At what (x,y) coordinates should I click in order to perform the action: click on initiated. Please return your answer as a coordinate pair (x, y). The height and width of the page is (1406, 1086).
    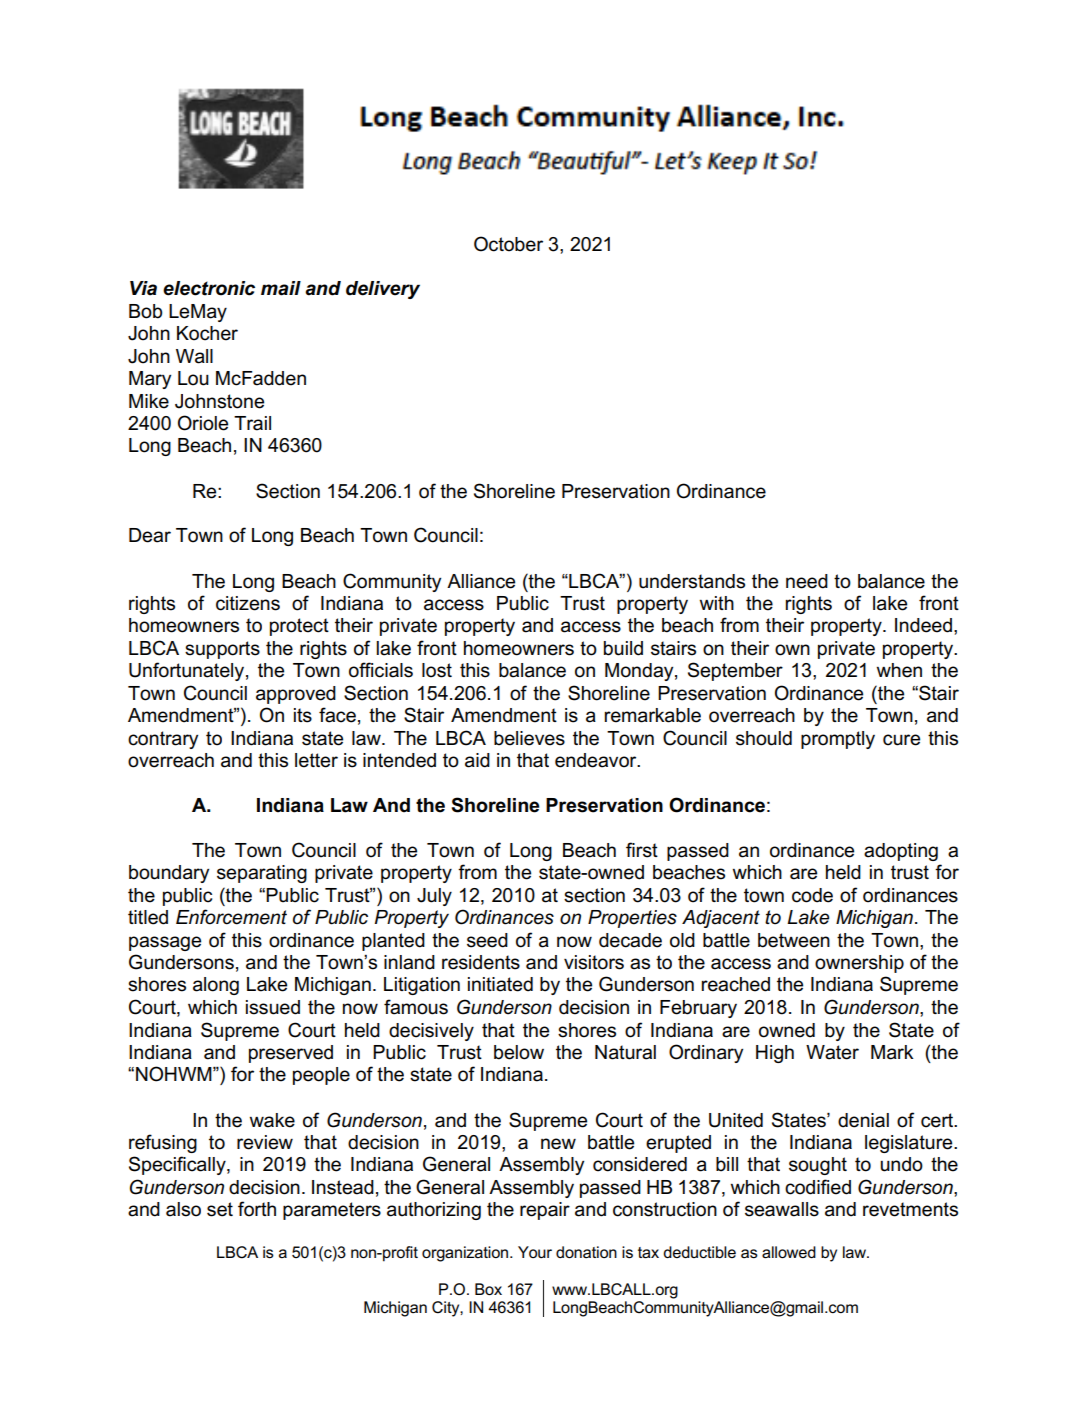
    Looking at the image, I should click on (500, 984).
